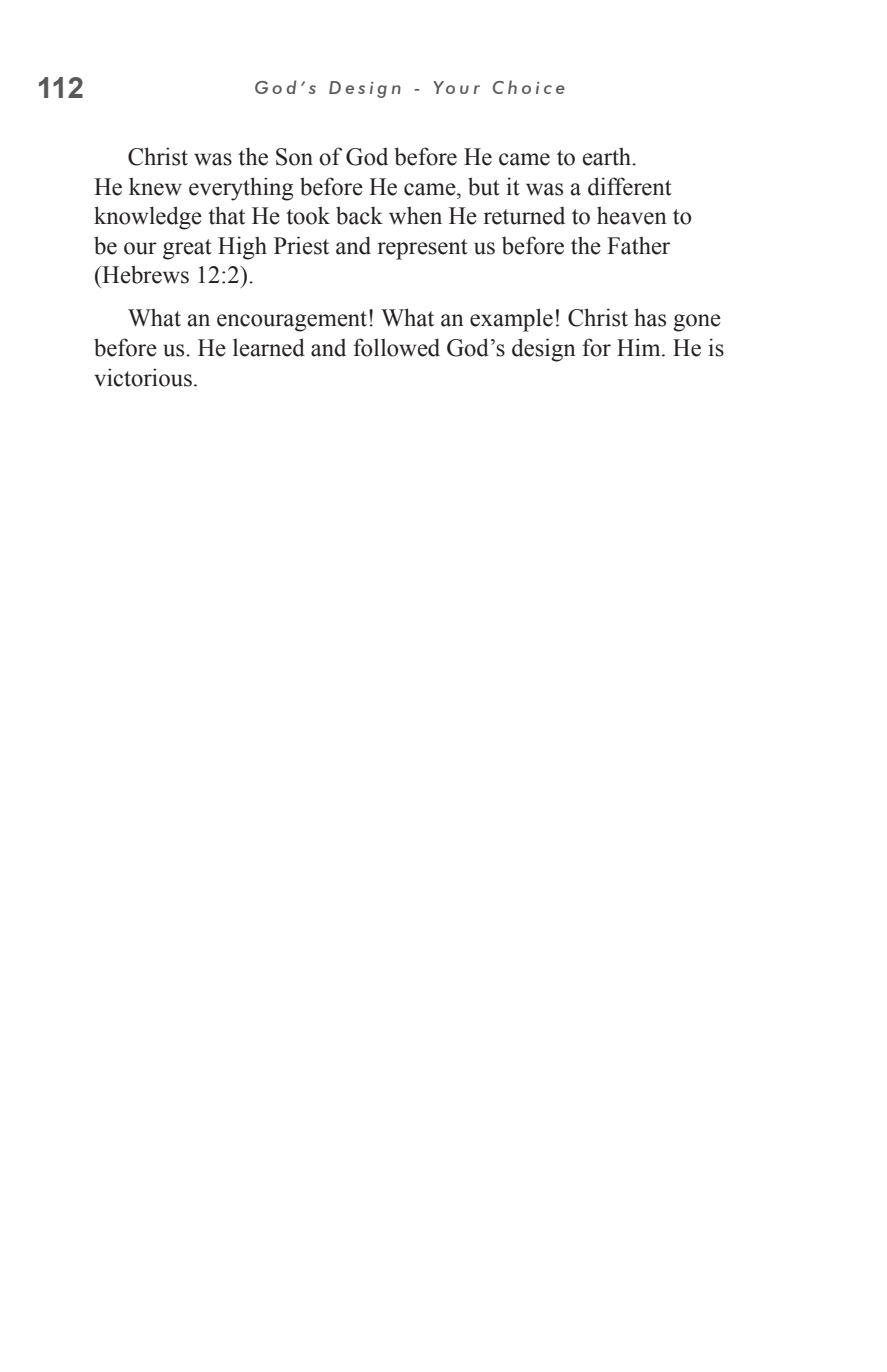  Describe the element at coordinates (650, 317) in the page. I see `has` at that location.
